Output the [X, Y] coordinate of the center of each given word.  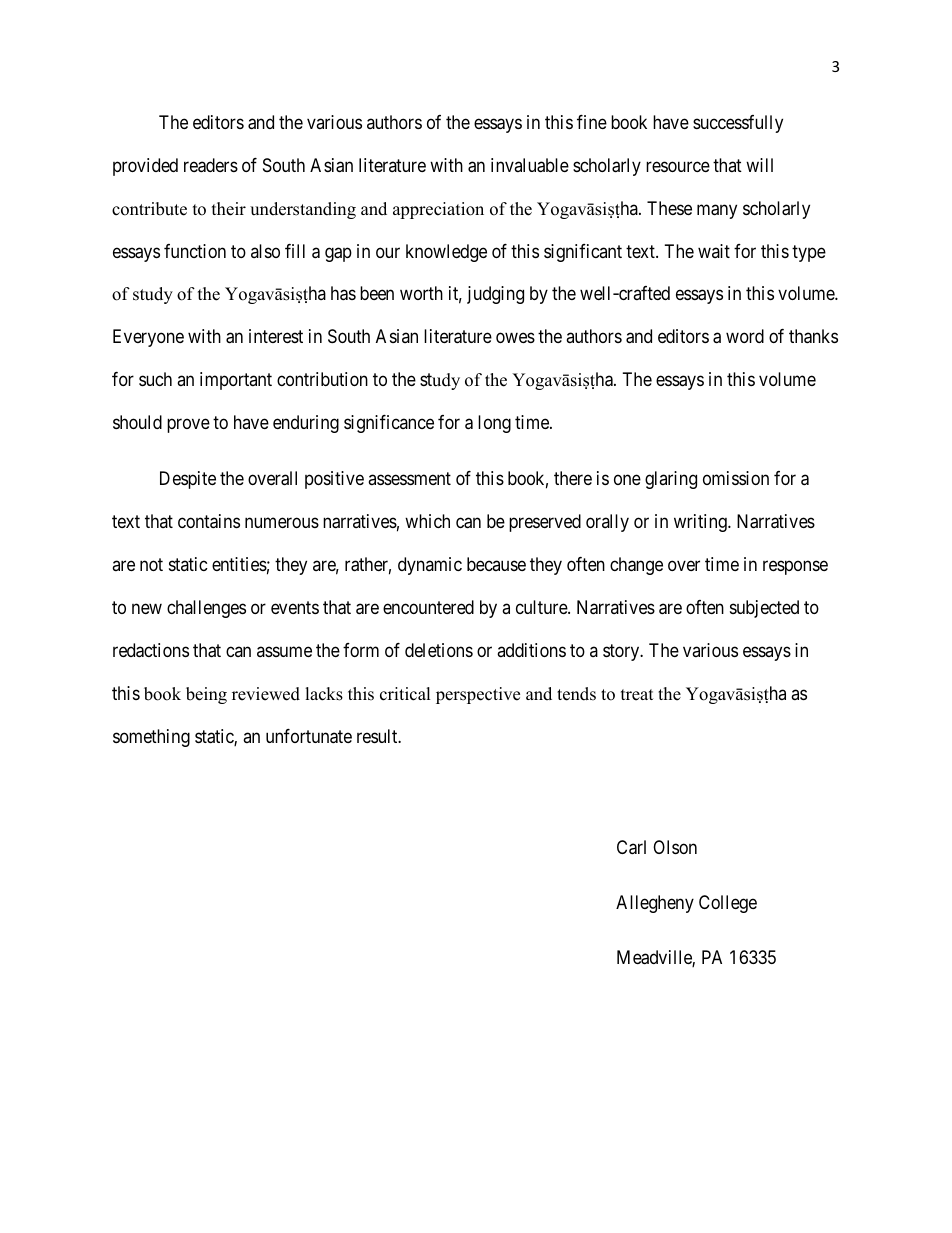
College [728, 904]
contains [209, 521]
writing [701, 523]
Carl [631, 847]
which [427, 521]
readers [211, 165]
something [151, 738]
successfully [738, 124]
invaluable [530, 165]
